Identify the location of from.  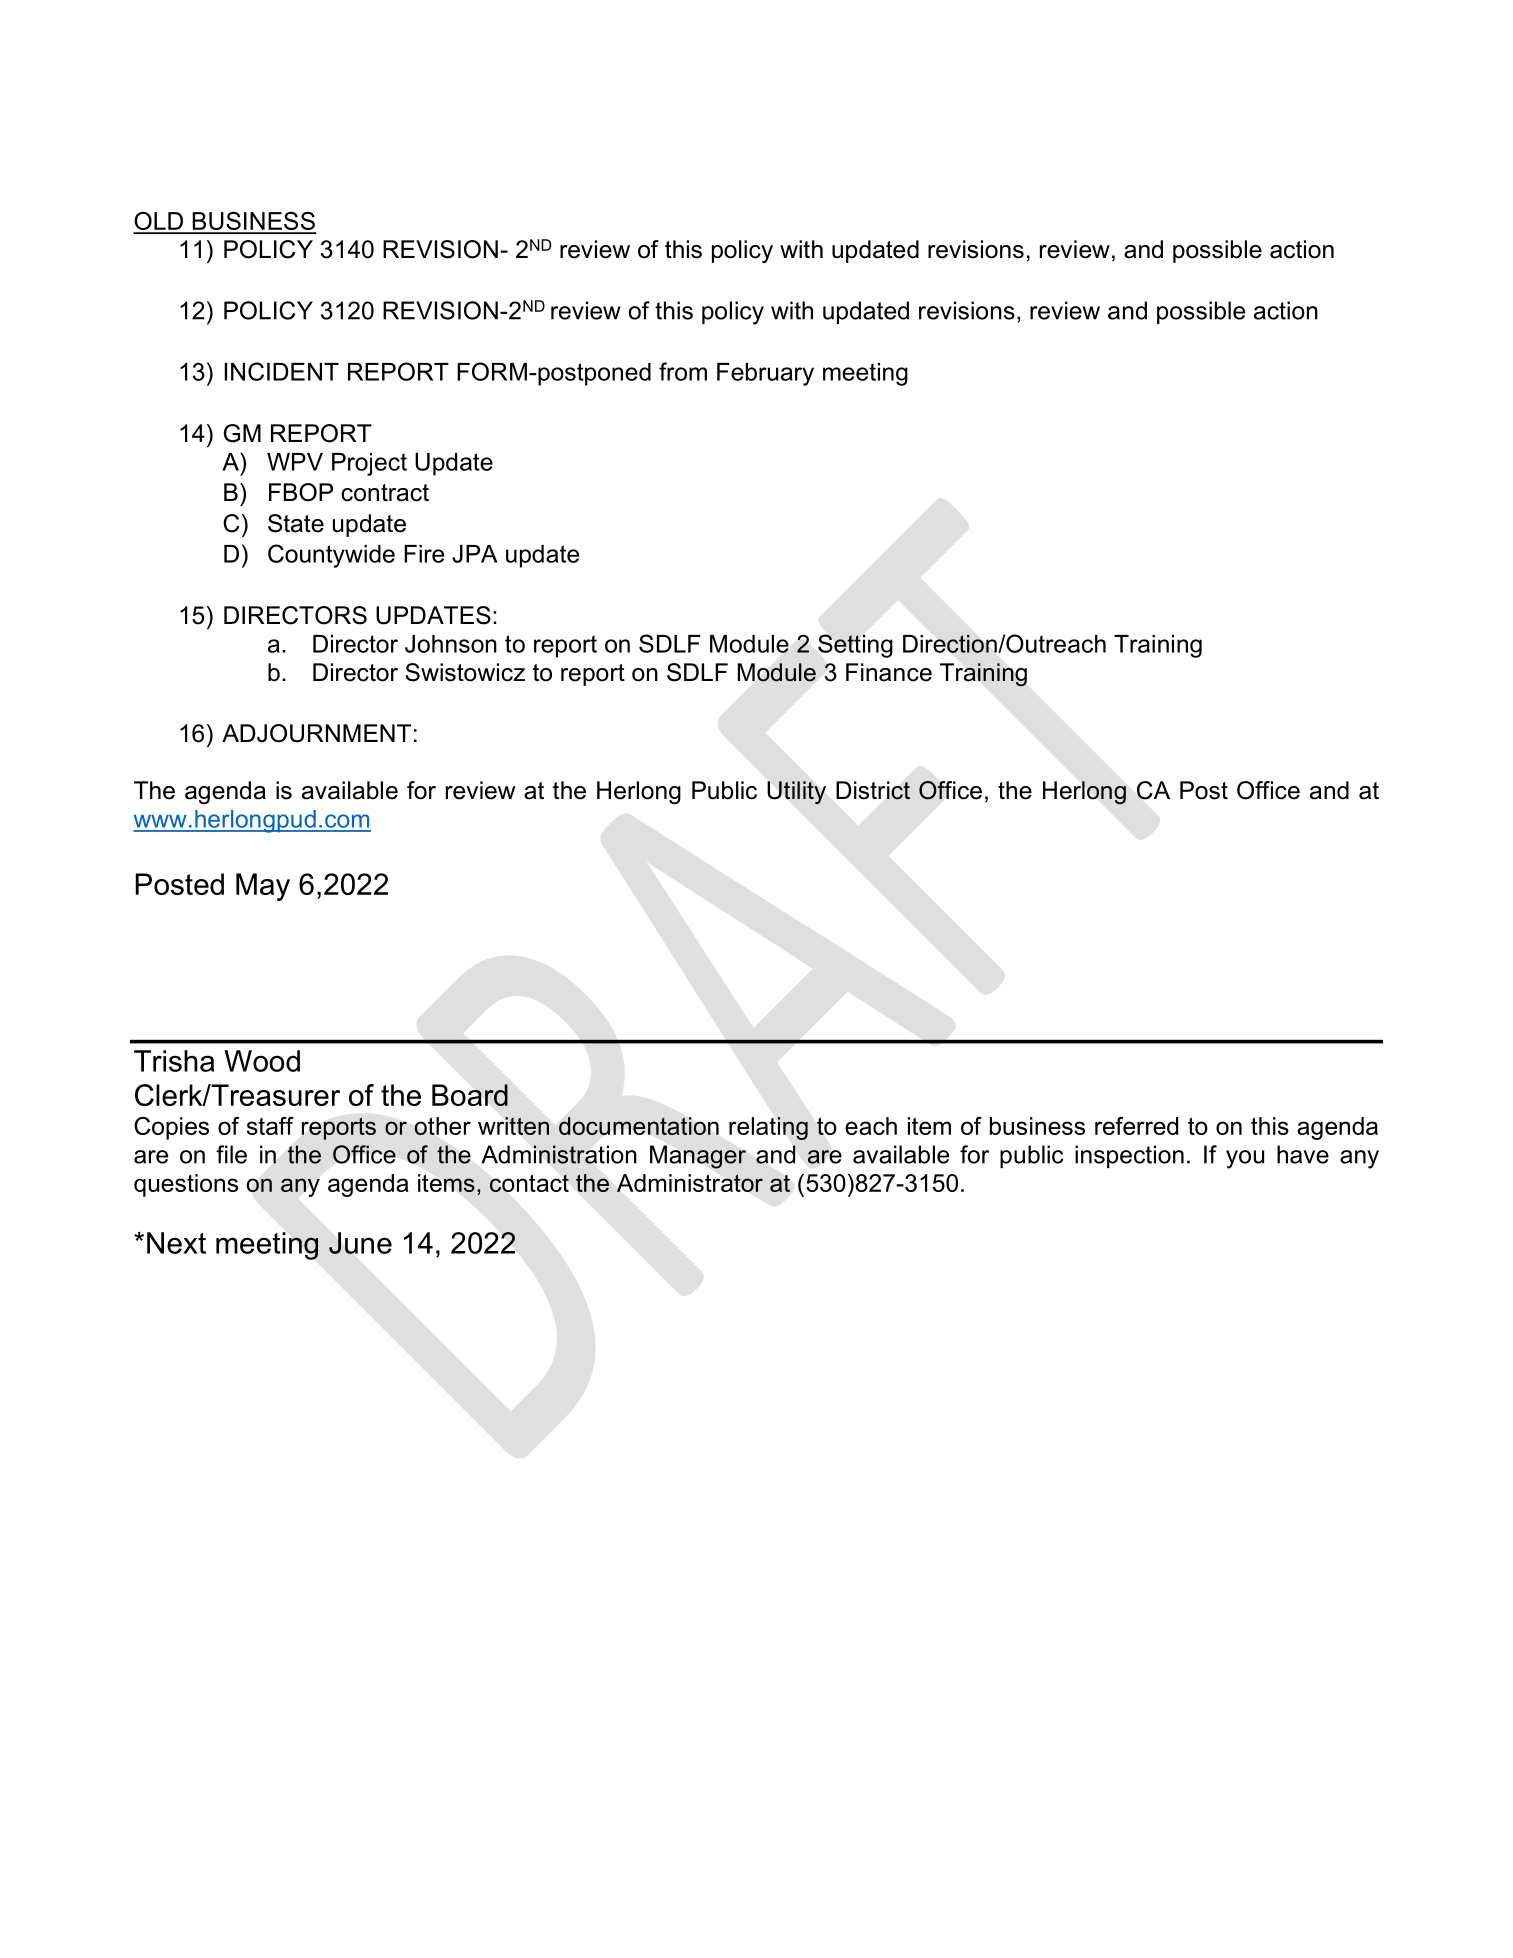
(683, 371).
